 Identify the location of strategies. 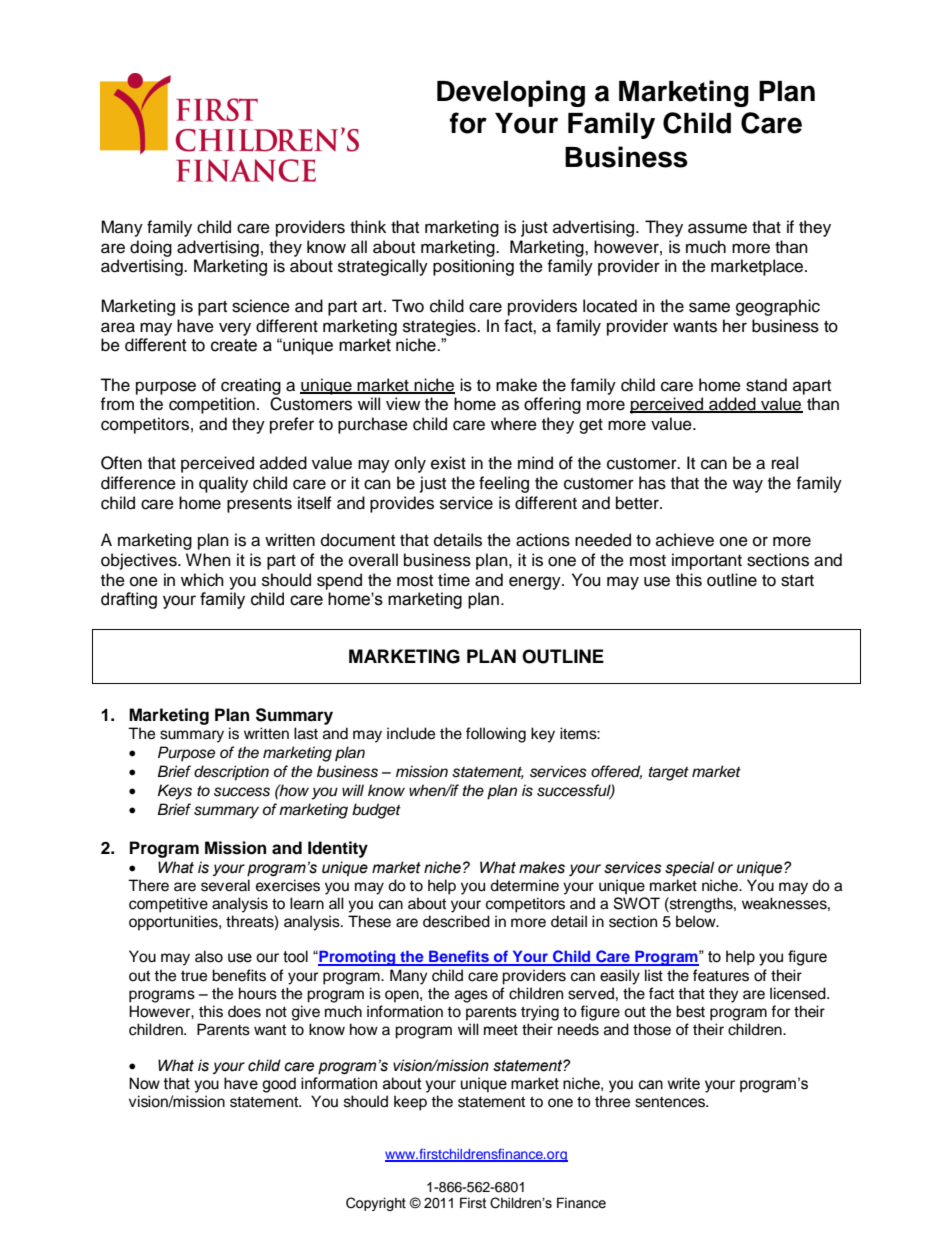
(440, 327).
